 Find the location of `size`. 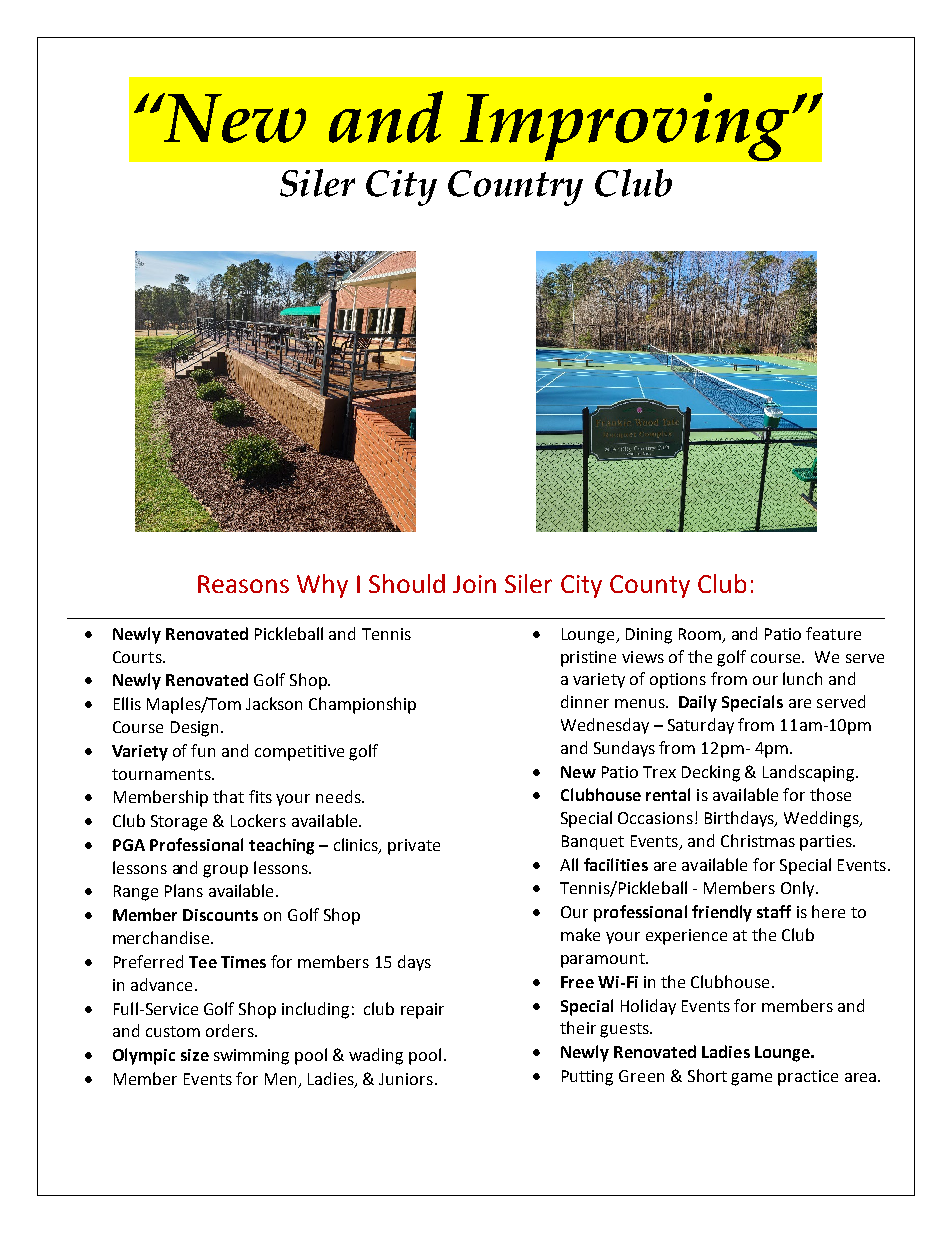

size is located at coordinates (195, 1055).
